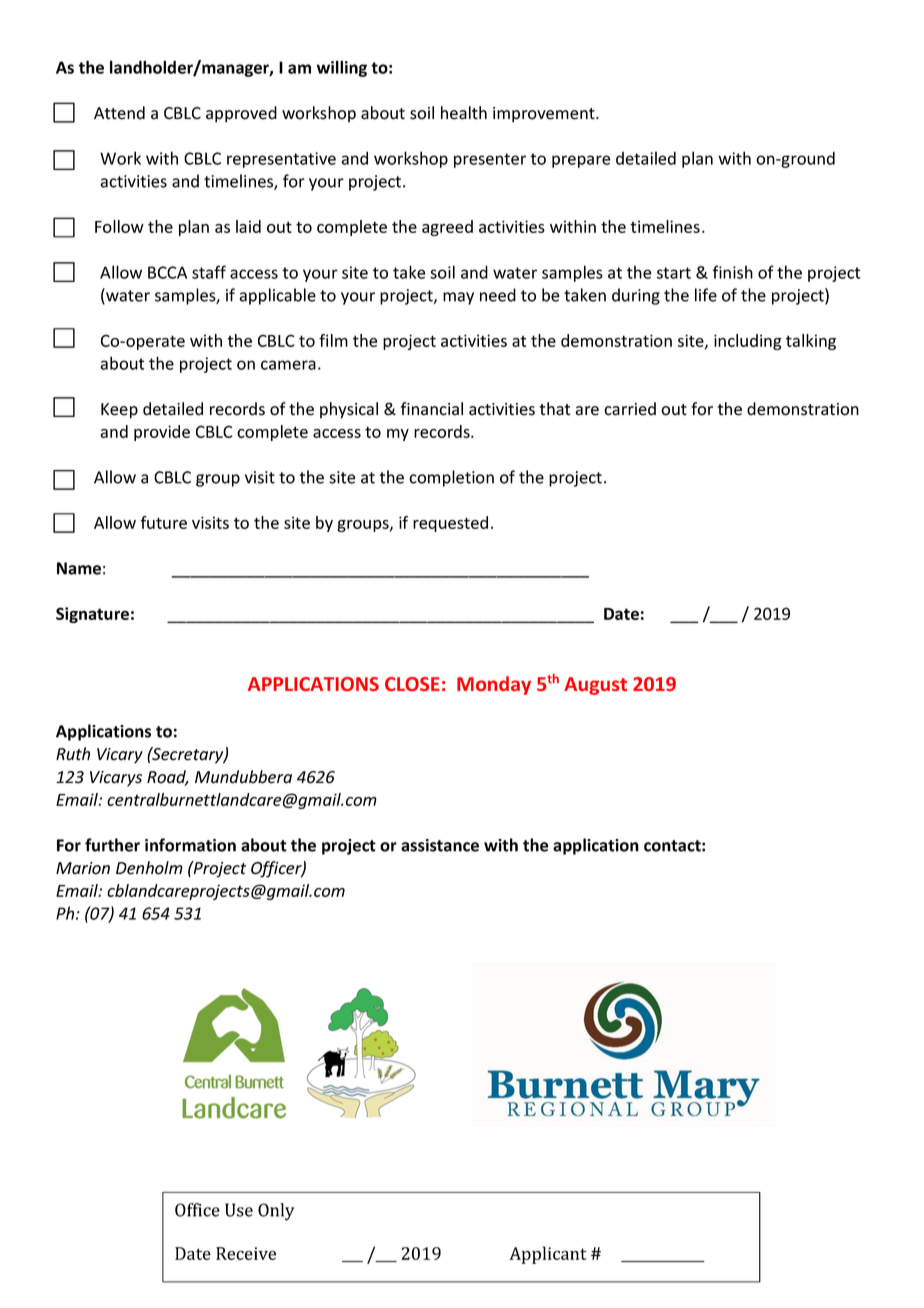  Describe the element at coordinates (458, 298) in the screenshot. I see `may` at that location.
